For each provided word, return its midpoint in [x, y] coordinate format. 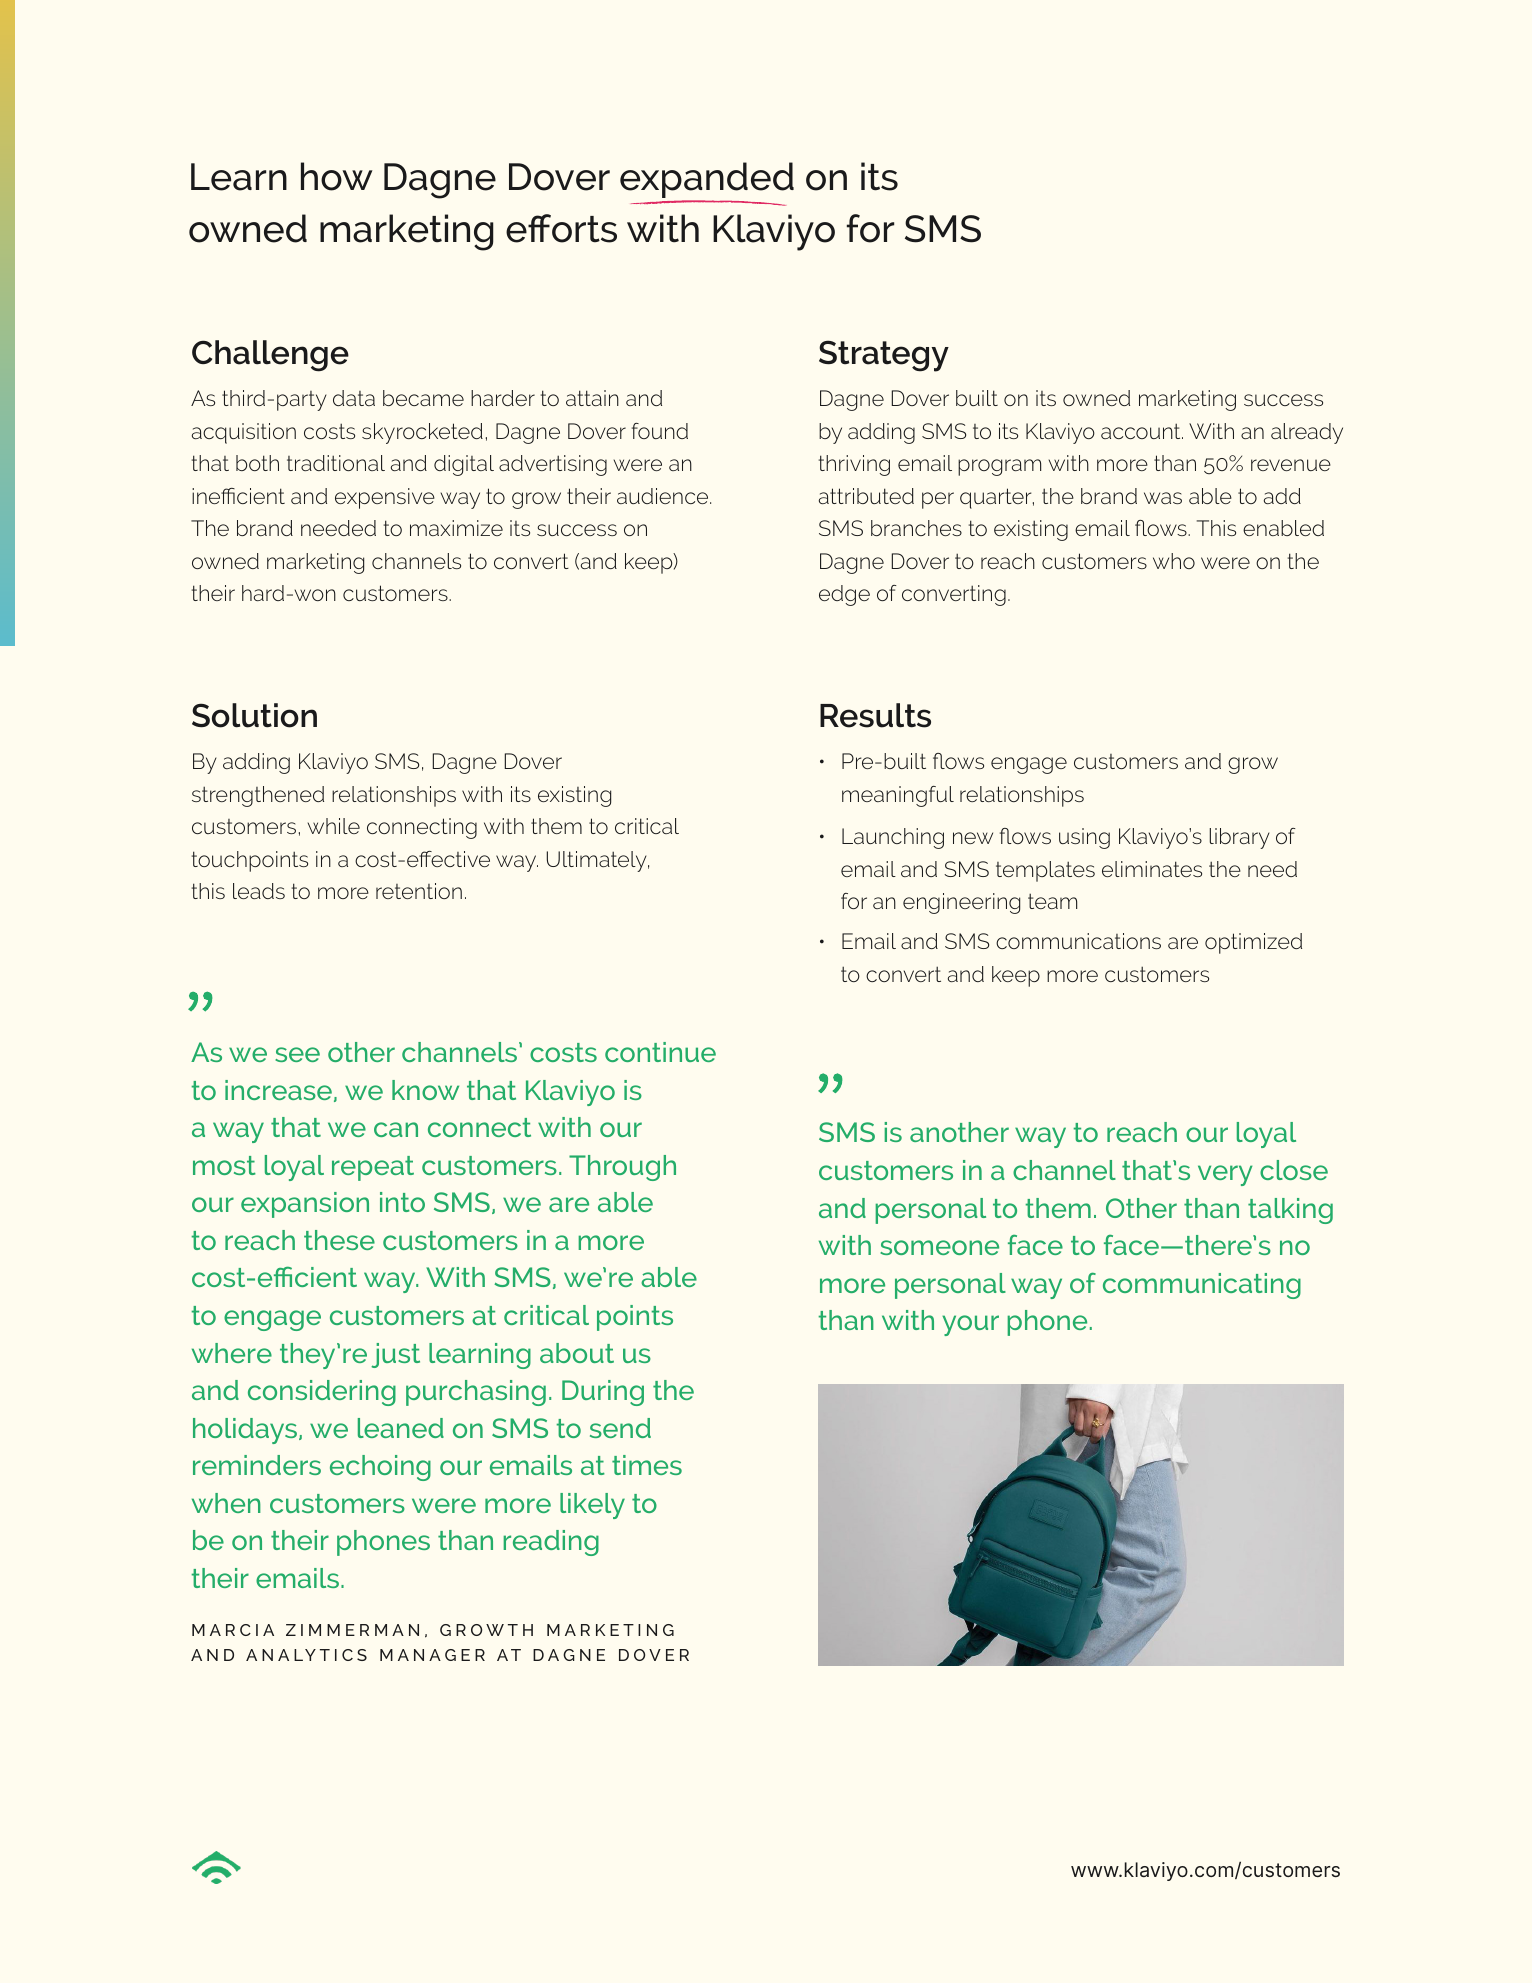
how [337, 176]
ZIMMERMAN [352, 1630]
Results [875, 715]
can [396, 1129]
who [1174, 561]
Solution [254, 715]
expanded [707, 180]
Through [622, 1168]
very [1225, 1175]
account [1142, 431]
